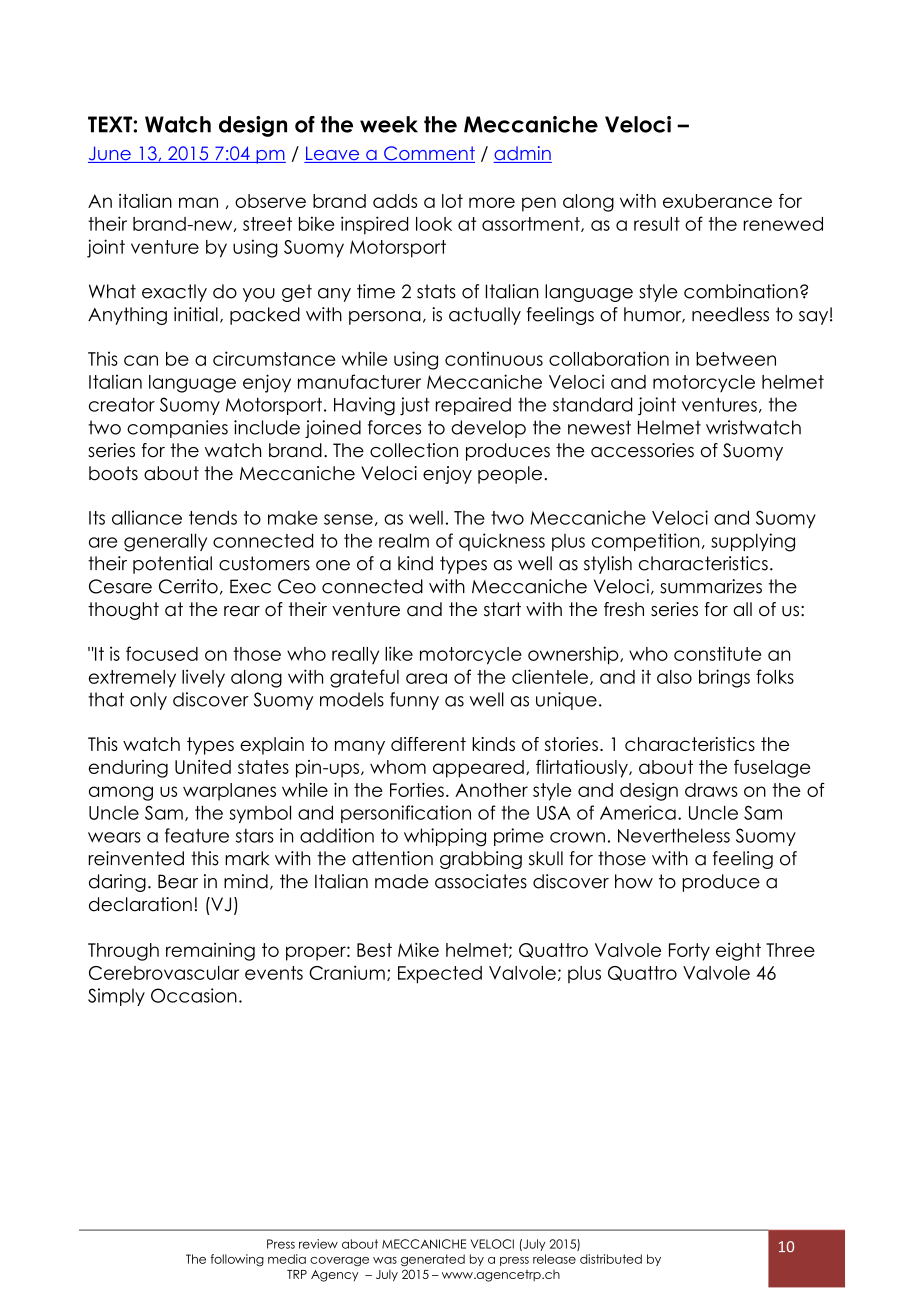 The image size is (924, 1308). Describe the element at coordinates (177, 429) in the screenshot. I see `companies` at that location.
